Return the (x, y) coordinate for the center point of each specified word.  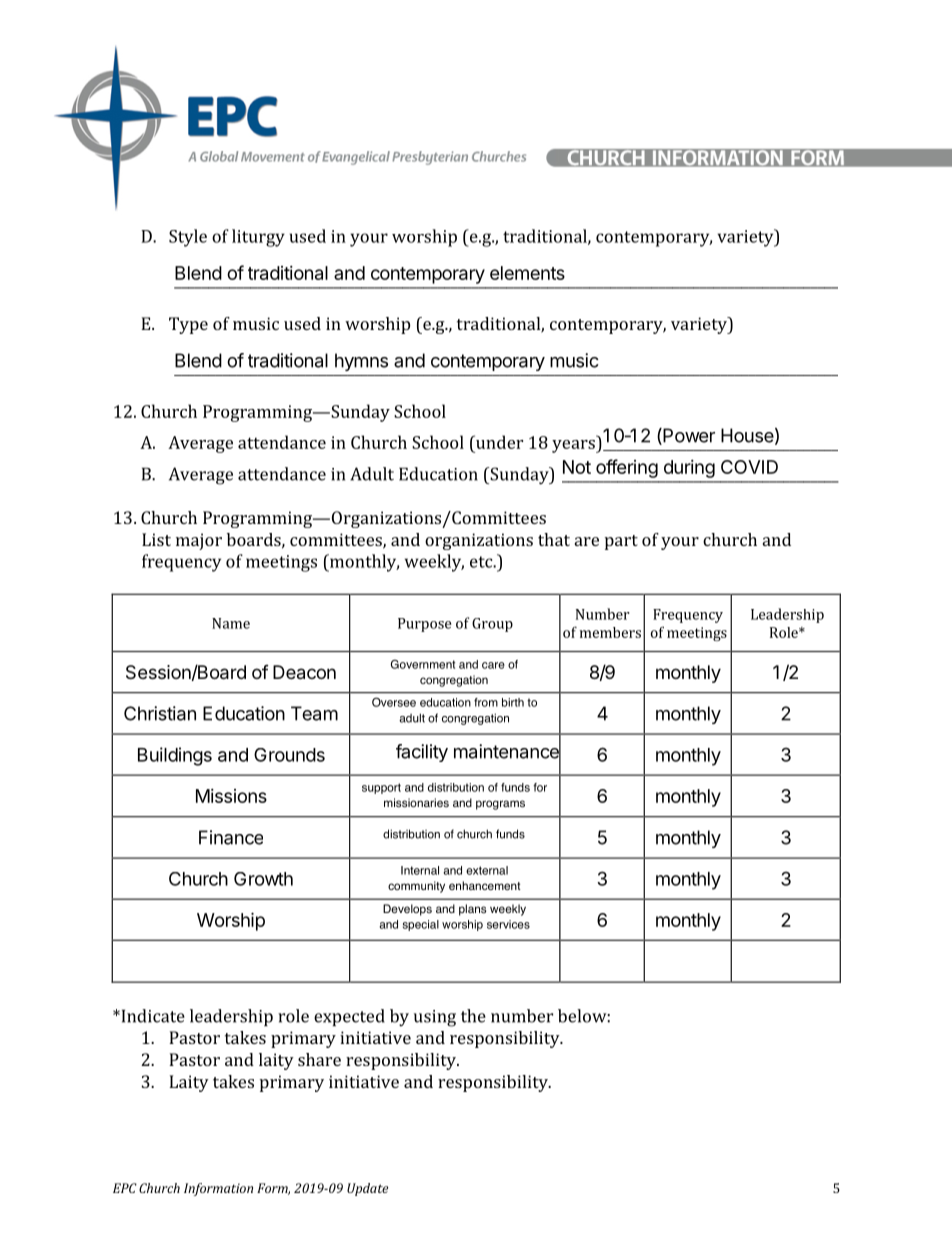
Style (188, 238)
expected (349, 1017)
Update (367, 1189)
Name (231, 623)
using (435, 1018)
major (199, 541)
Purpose (424, 625)
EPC (125, 1188)
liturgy (258, 238)
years (574, 446)
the (473, 1016)
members (610, 632)
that (554, 539)
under (498, 442)
